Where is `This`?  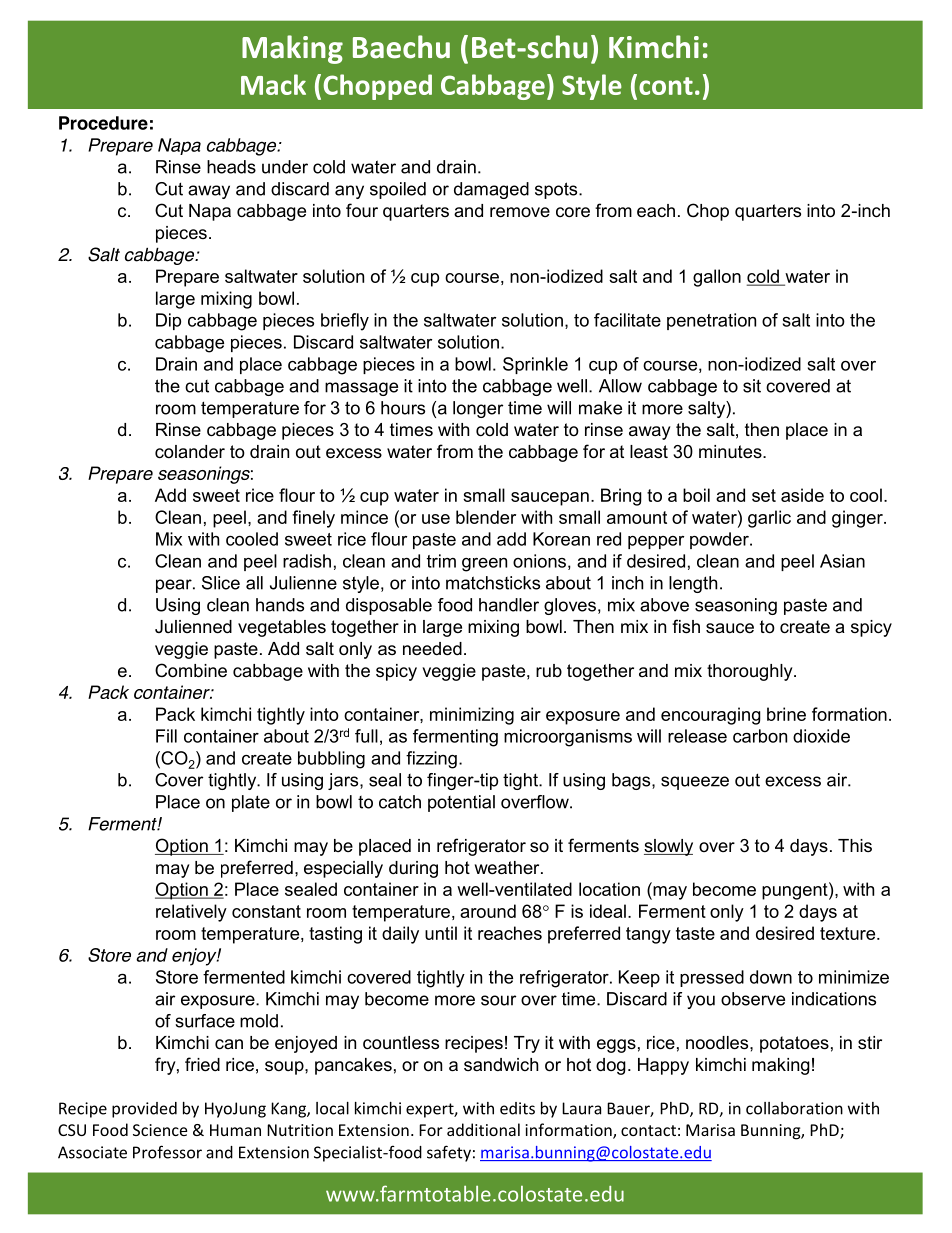
This is located at coordinates (855, 845).
